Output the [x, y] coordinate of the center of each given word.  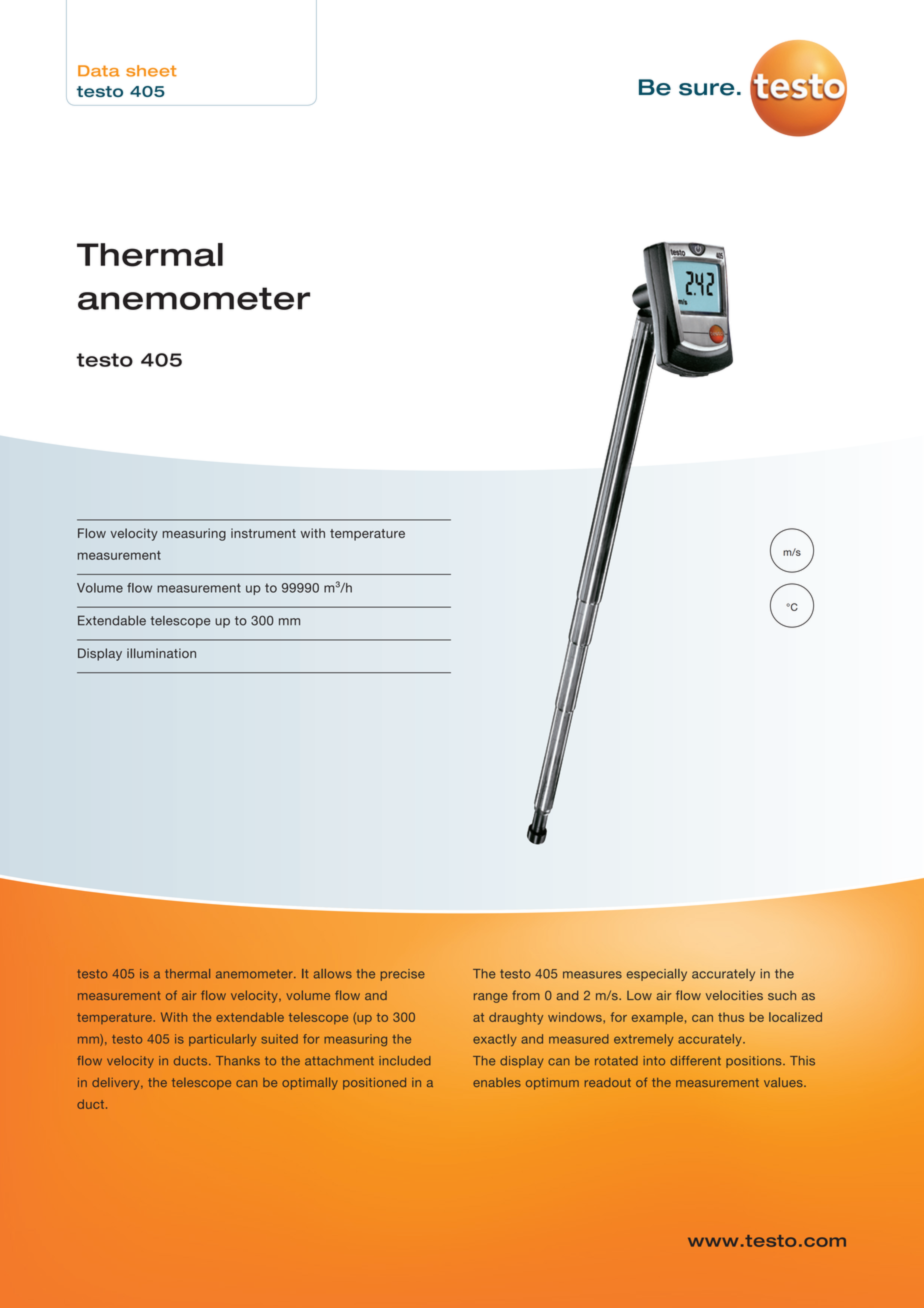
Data [99, 71]
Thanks [238, 1061]
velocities [734, 995]
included [405, 1061]
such [782, 995]
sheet [151, 71]
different [695, 1061]
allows [332, 974]
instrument [263, 533]
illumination [161, 653]
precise [403, 975]
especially [657, 975]
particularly [222, 1040]
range [491, 998]
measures [592, 975]
